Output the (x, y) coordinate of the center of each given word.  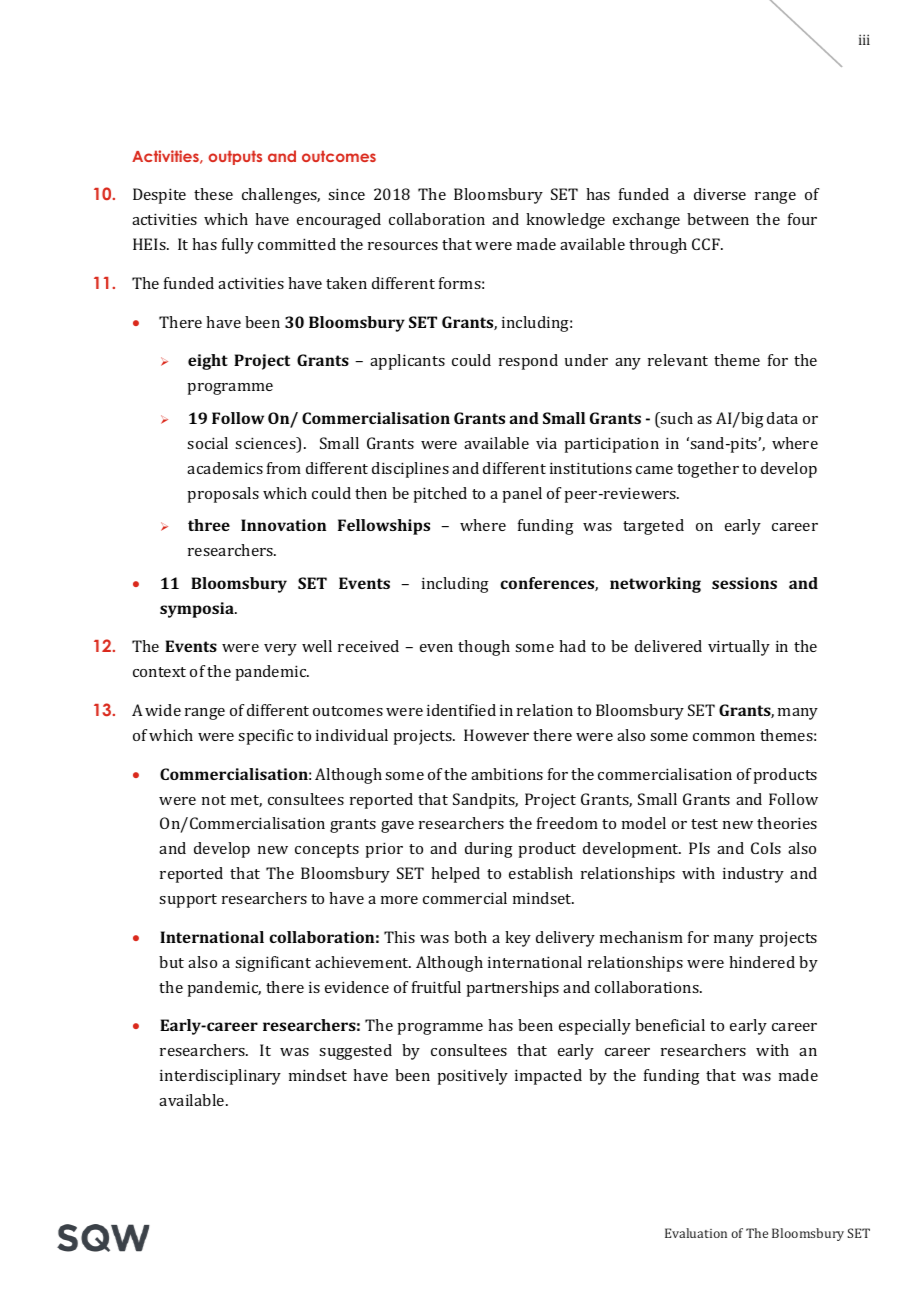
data (782, 418)
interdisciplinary (220, 1077)
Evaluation (696, 1233)
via (546, 443)
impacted (548, 1077)
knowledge (565, 221)
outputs (235, 157)
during (489, 850)
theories (787, 823)
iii (864, 39)
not (214, 800)
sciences (266, 444)
